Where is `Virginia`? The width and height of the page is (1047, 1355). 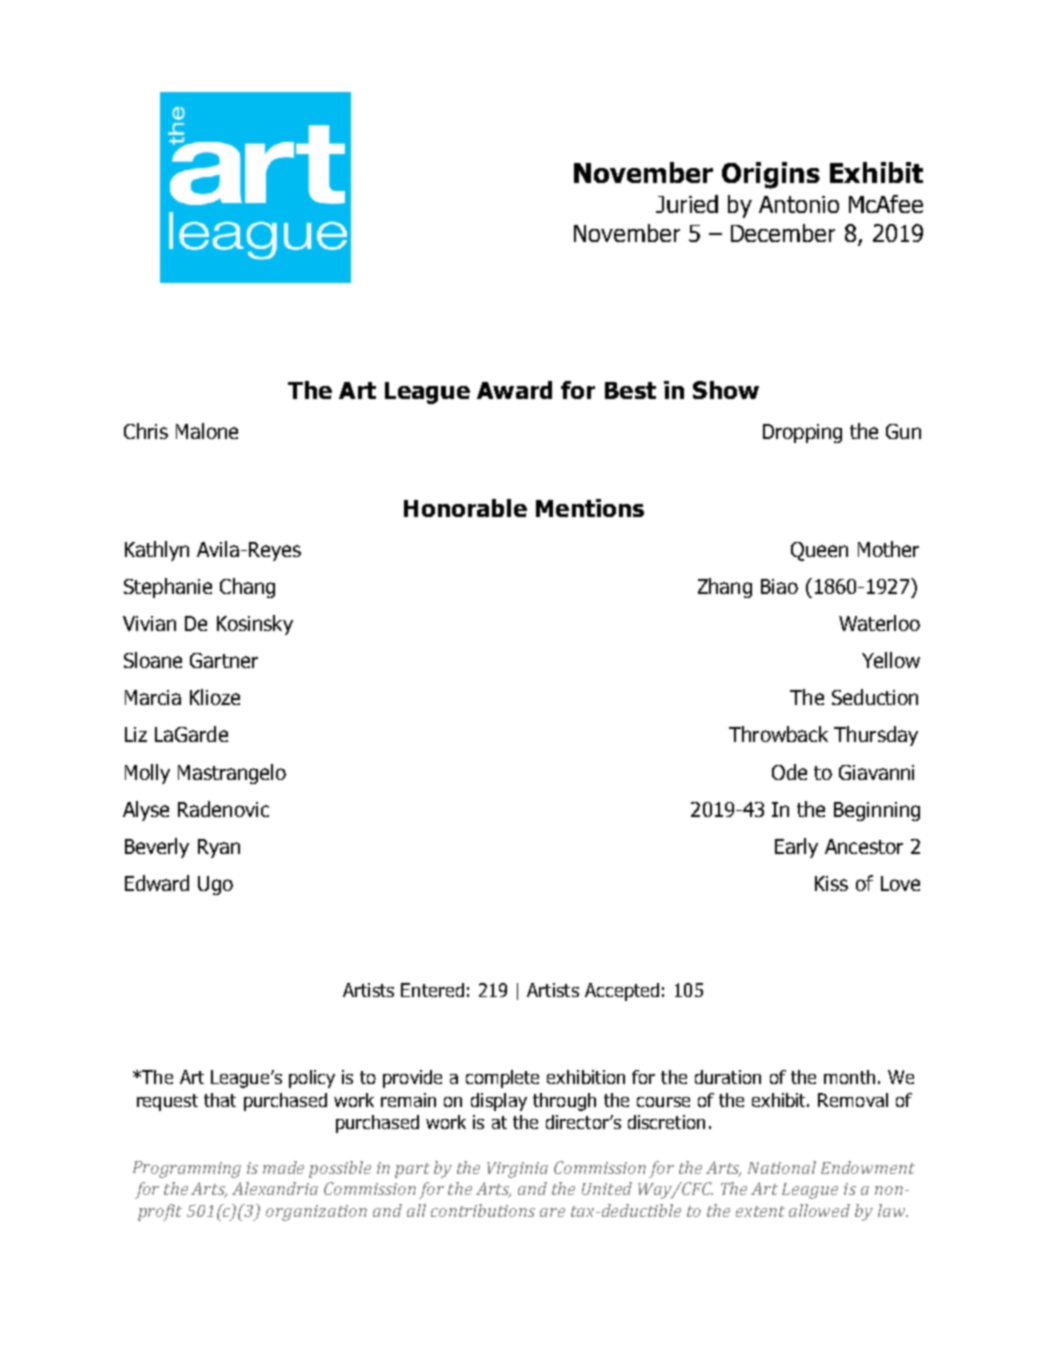
Virginia is located at coordinates (517, 1170).
